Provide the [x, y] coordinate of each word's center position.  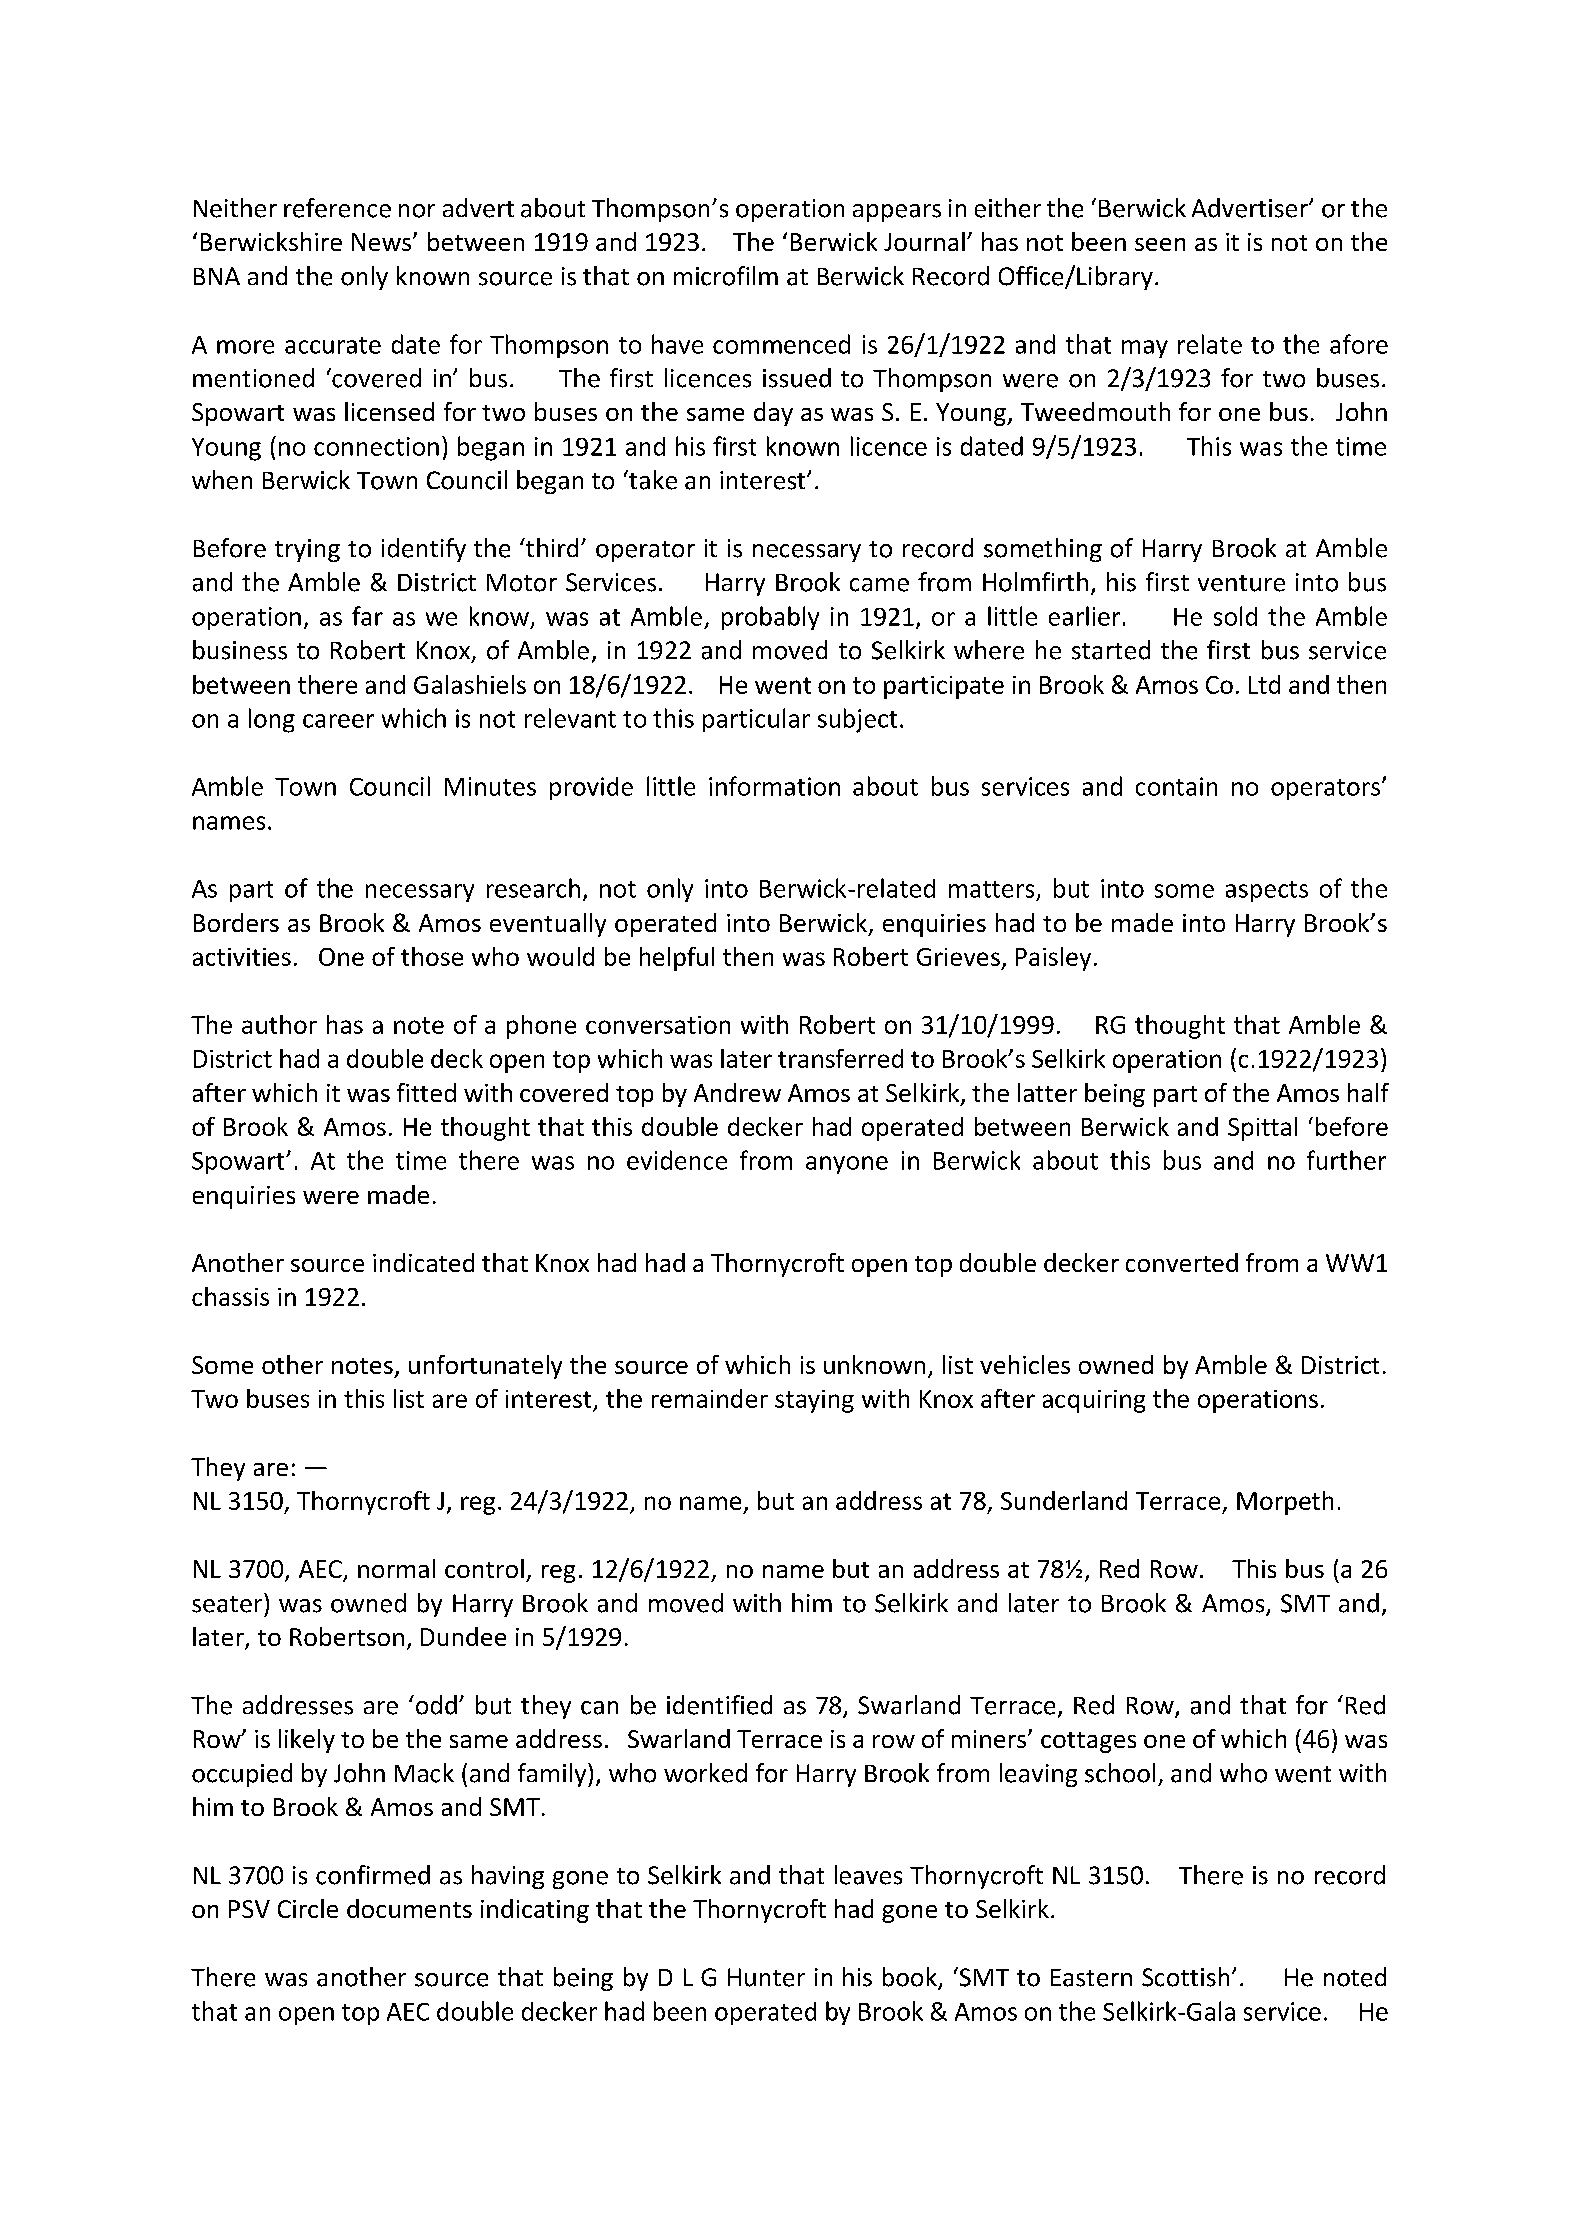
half [1368, 1092]
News [383, 242]
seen [1160, 244]
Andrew [737, 1092]
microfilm [726, 276]
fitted [426, 1092]
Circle [308, 1908]
